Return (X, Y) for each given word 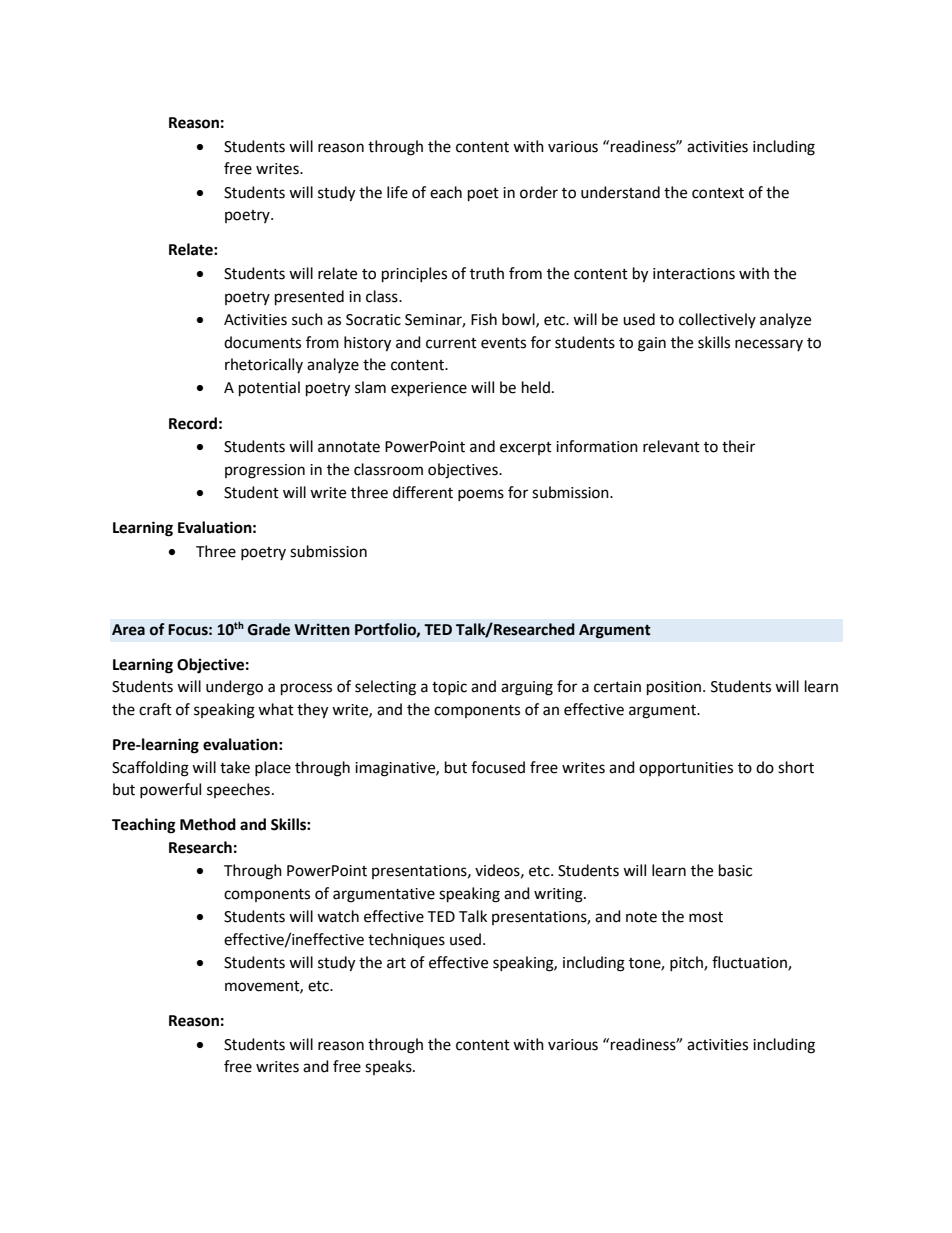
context (718, 193)
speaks (389, 1067)
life (397, 192)
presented (309, 298)
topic (449, 688)
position (674, 688)
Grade (269, 629)
